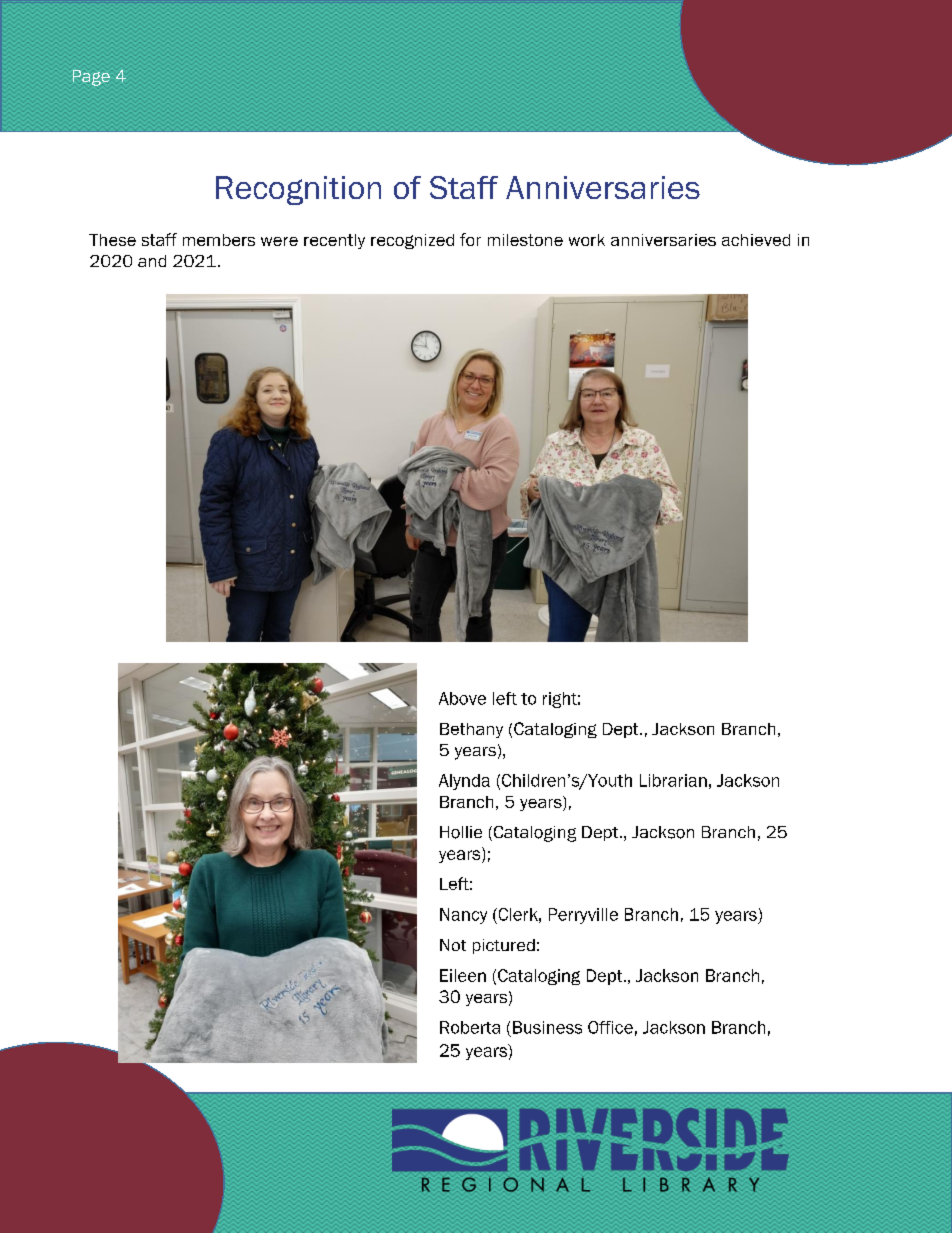 This document has width=952, height=1233. I want to click on recognized, so click(412, 241).
